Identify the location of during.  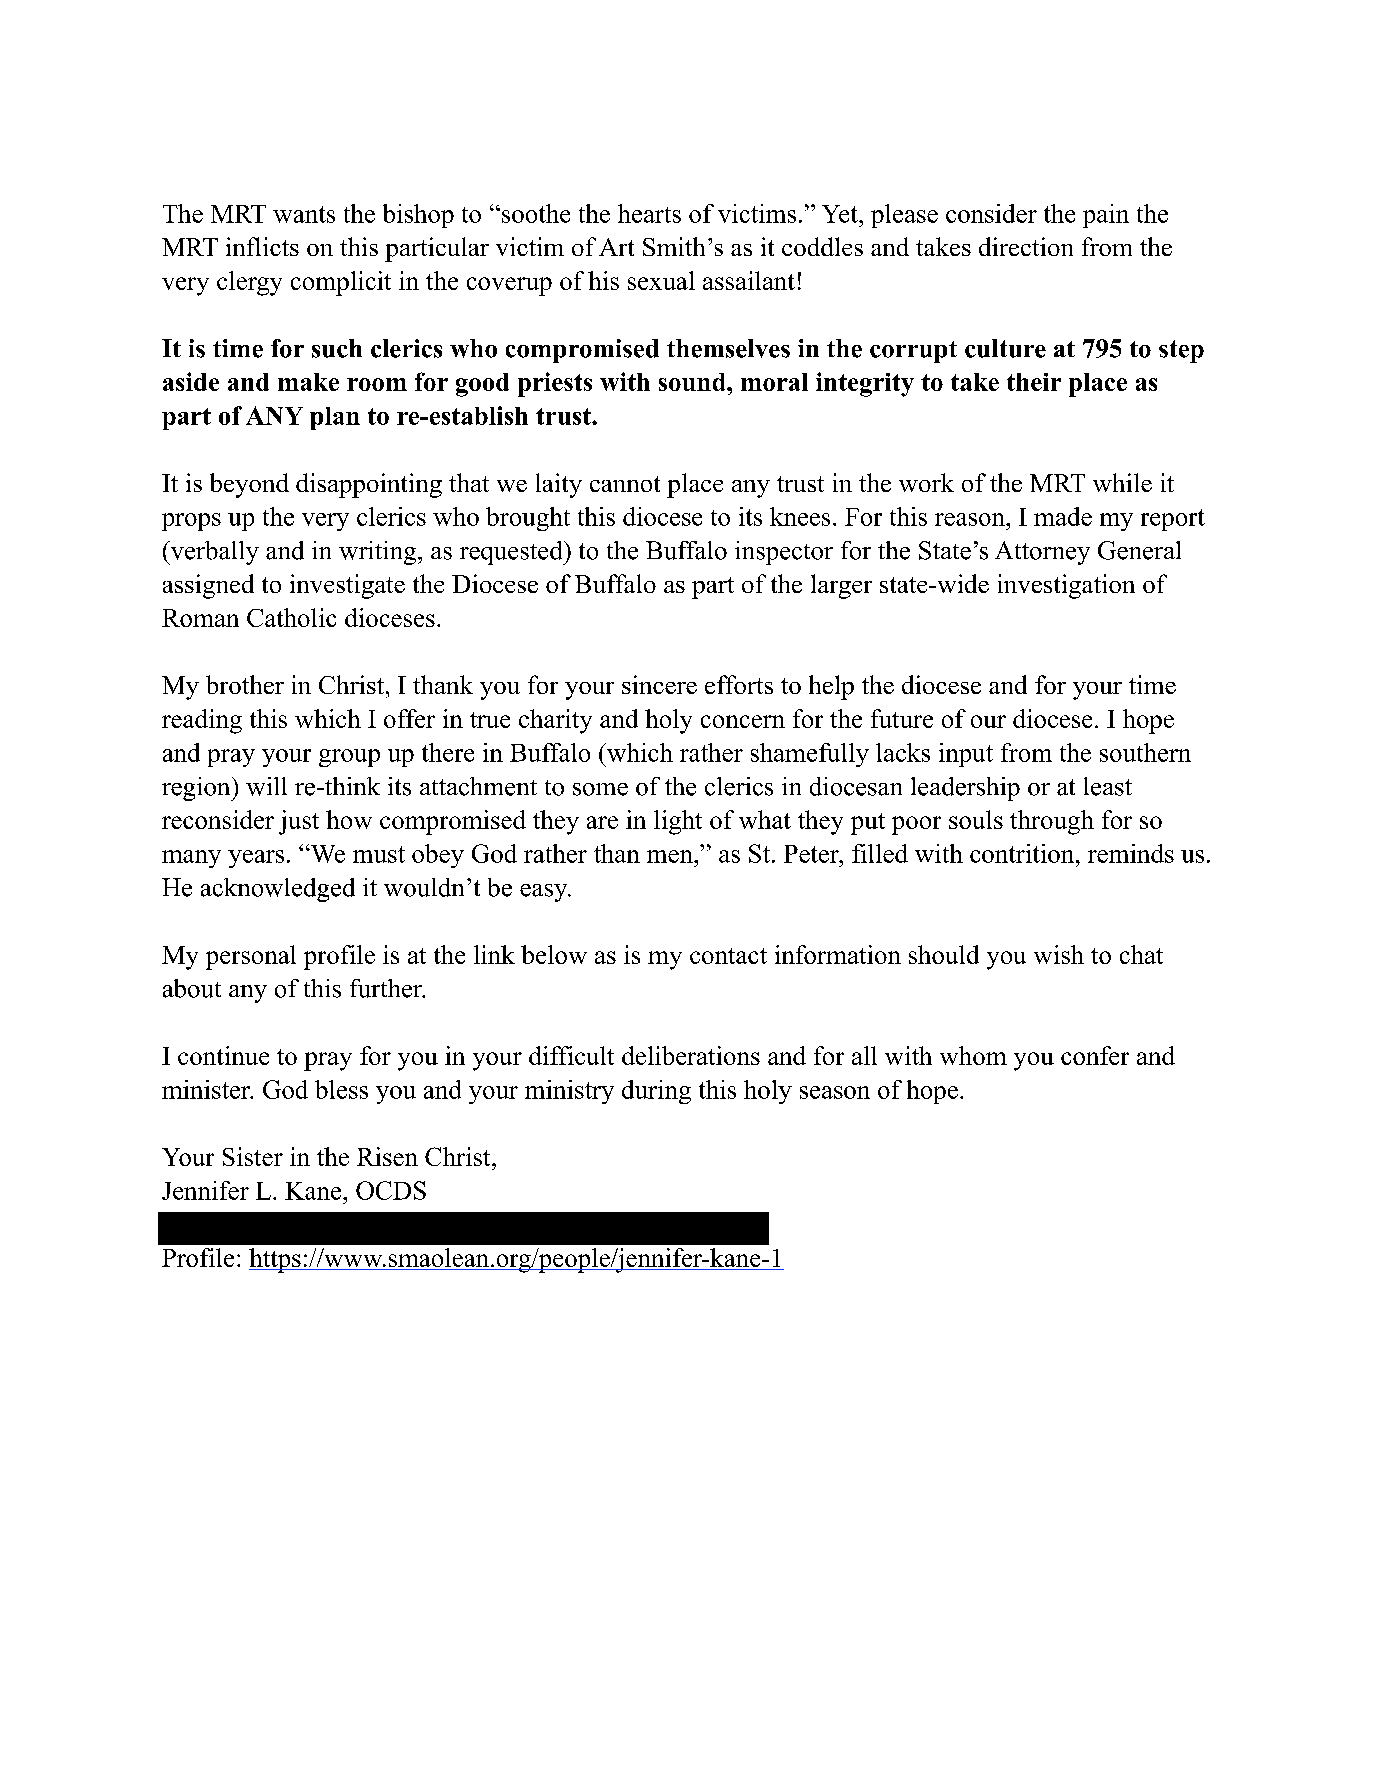
(656, 1092).
